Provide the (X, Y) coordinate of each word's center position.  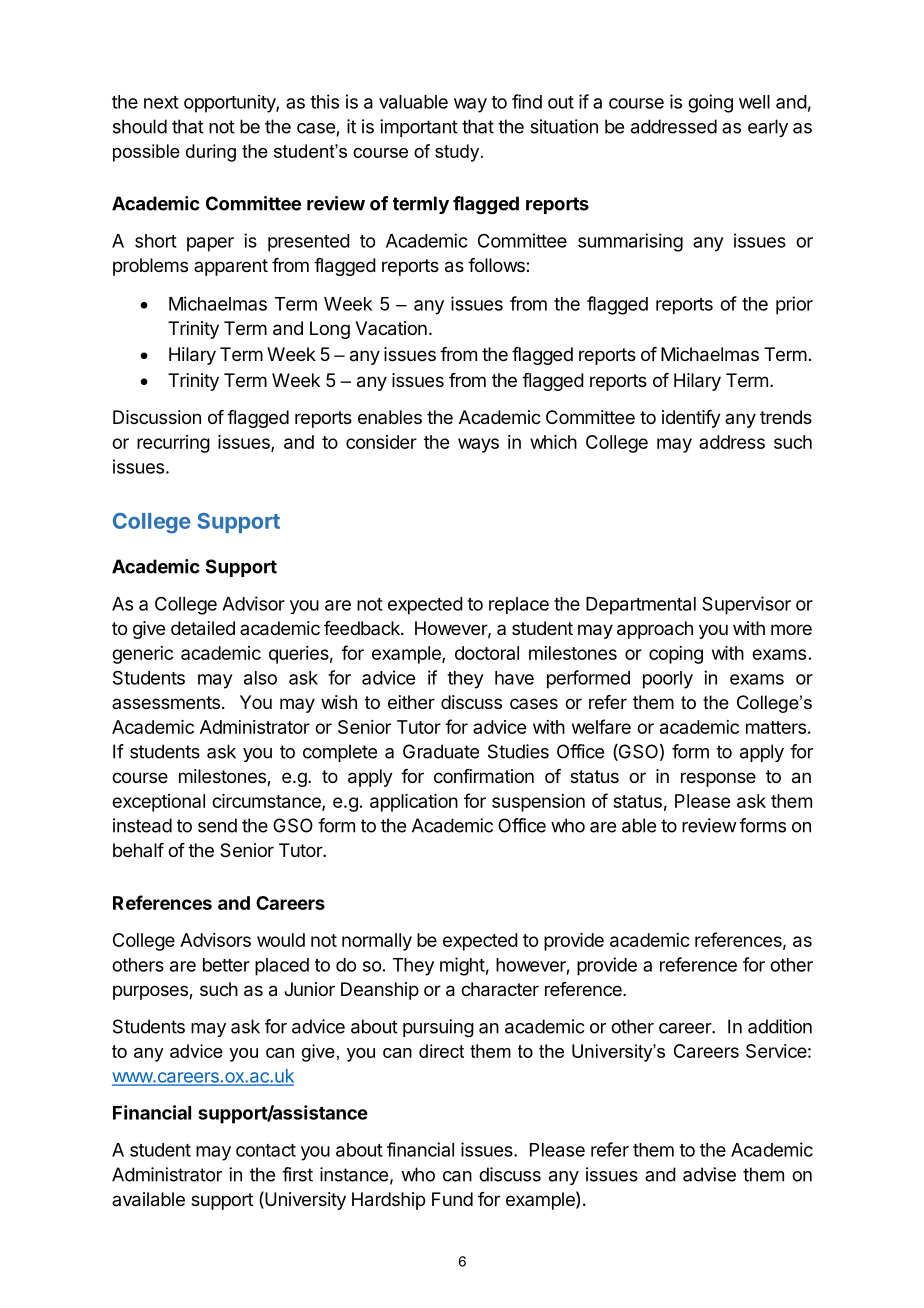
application (414, 803)
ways (478, 445)
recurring (173, 444)
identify (691, 419)
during (211, 153)
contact (266, 1150)
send (217, 825)
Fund (452, 1199)
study (458, 153)
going (710, 103)
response (718, 779)
